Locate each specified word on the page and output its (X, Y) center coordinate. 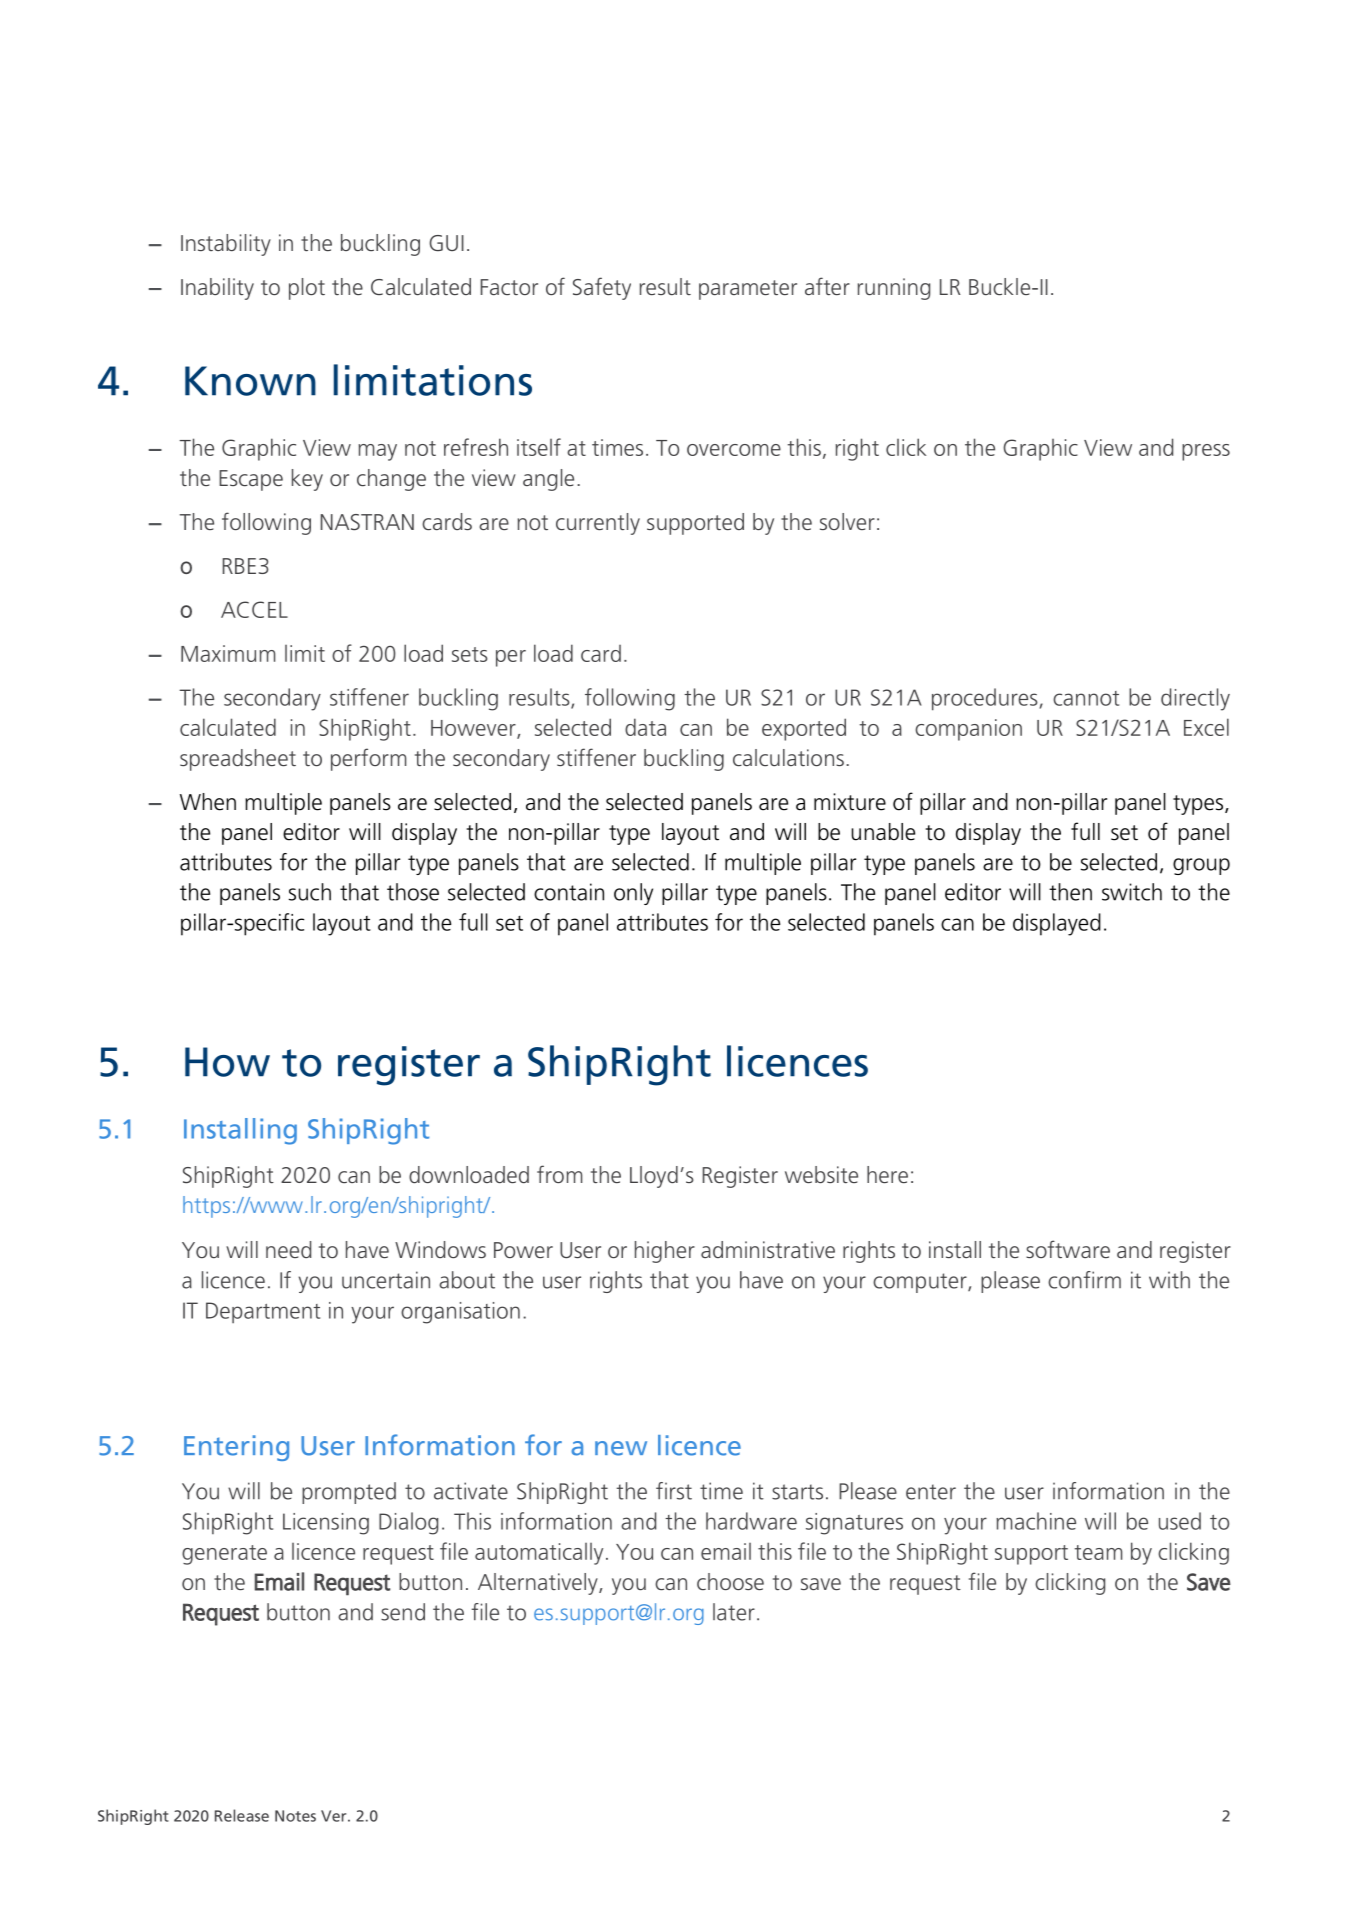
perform (368, 759)
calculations (788, 757)
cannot (1086, 698)
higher (665, 1252)
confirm (1084, 1280)
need (288, 1249)
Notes (295, 1816)
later (734, 1612)
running (894, 289)
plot (307, 289)
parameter (748, 290)
